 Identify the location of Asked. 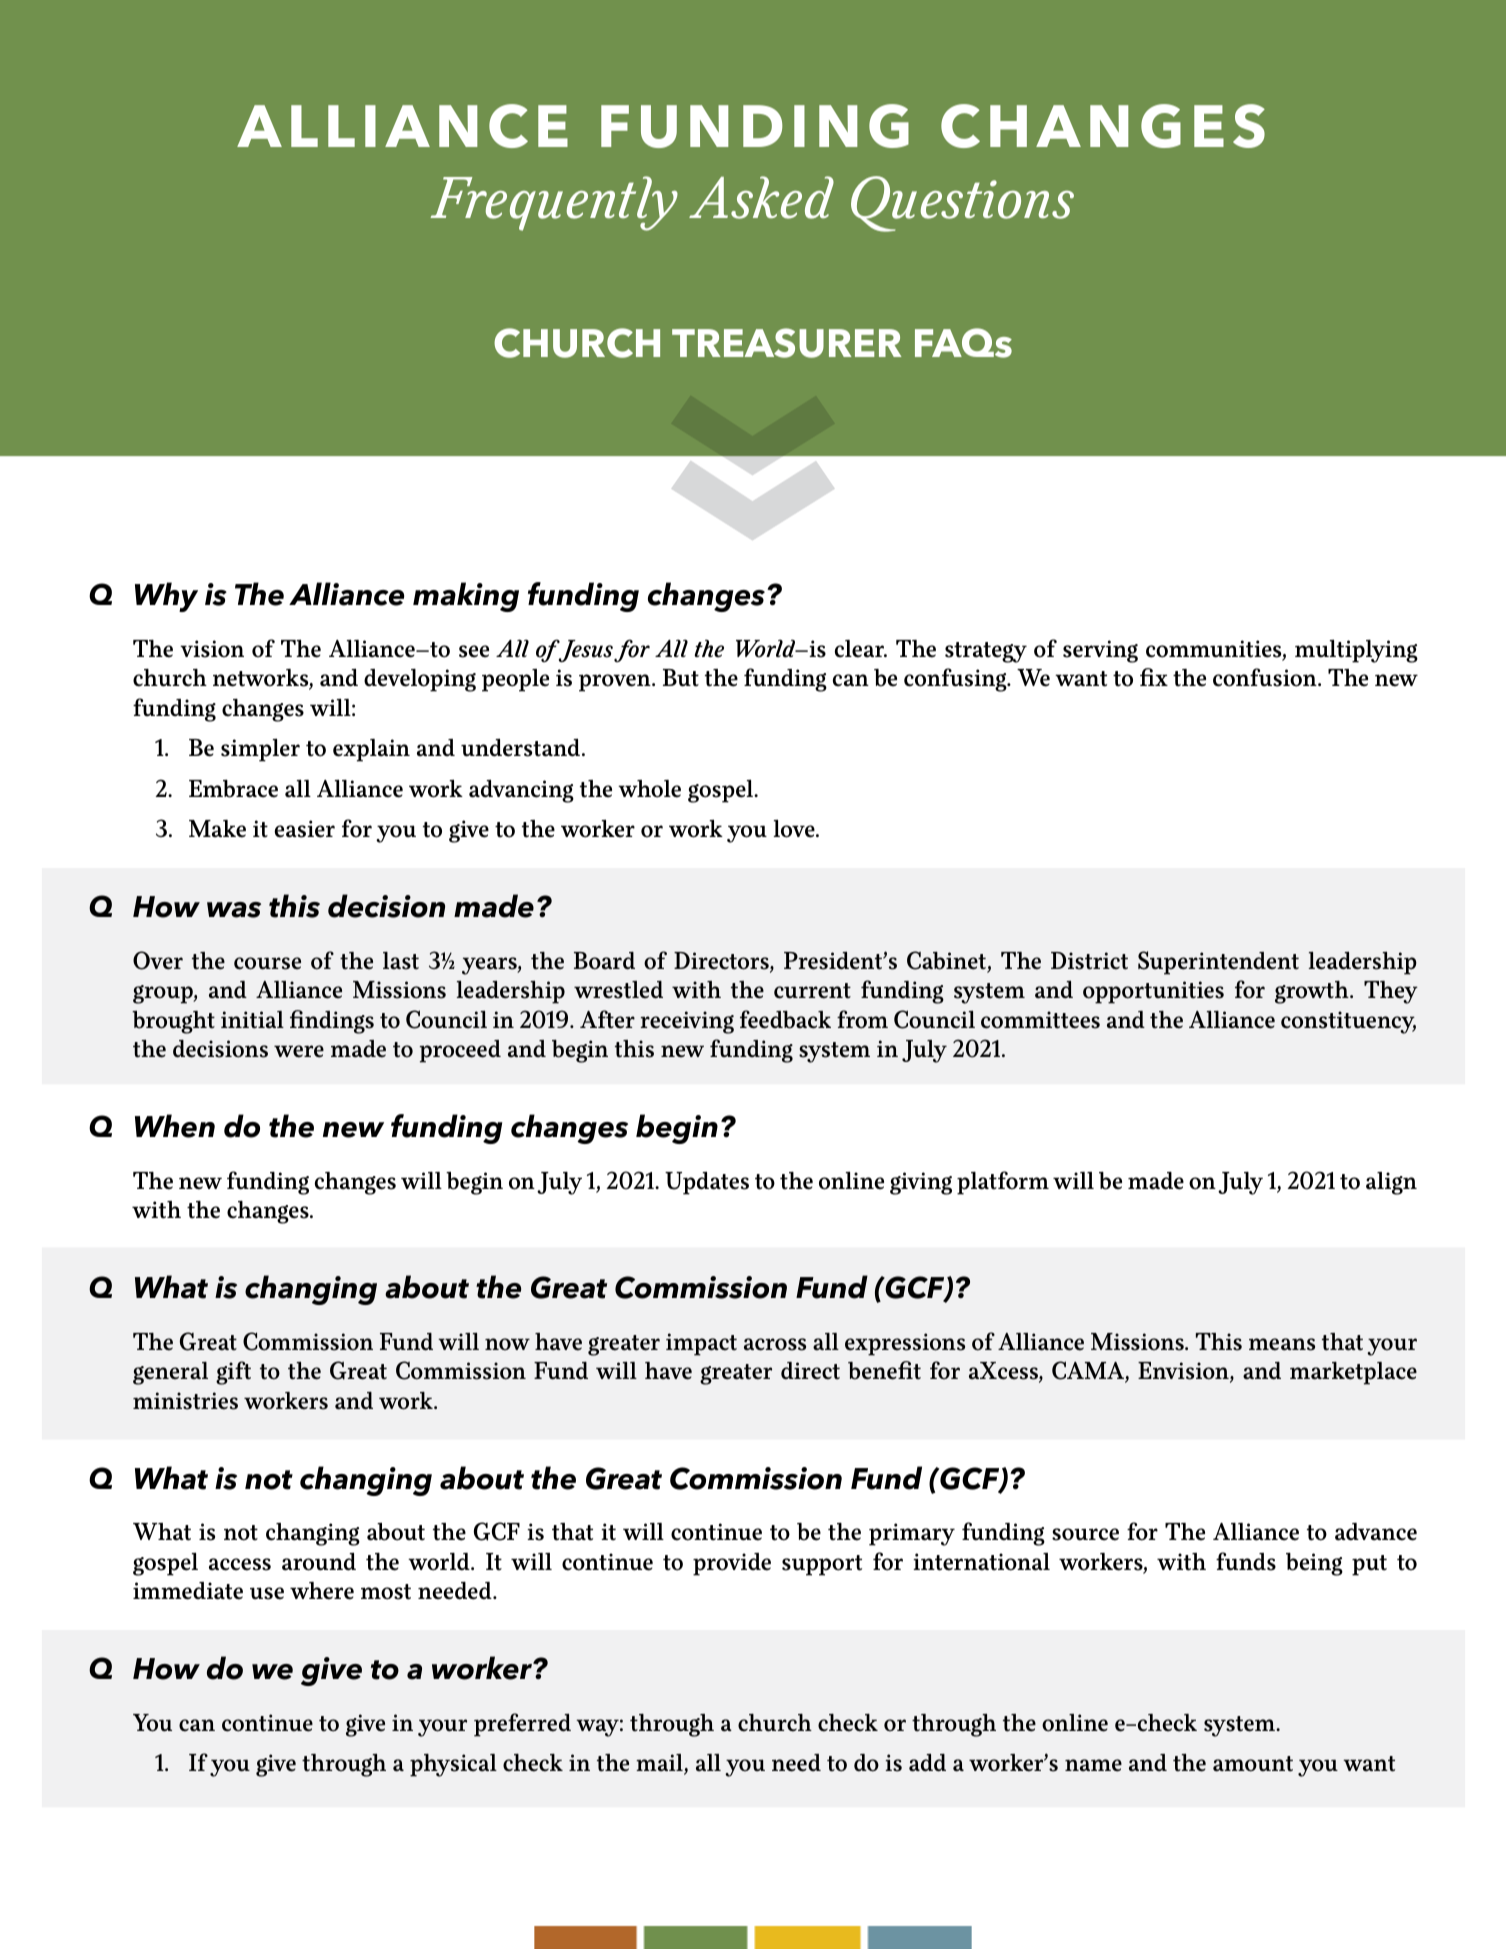
(761, 197).
